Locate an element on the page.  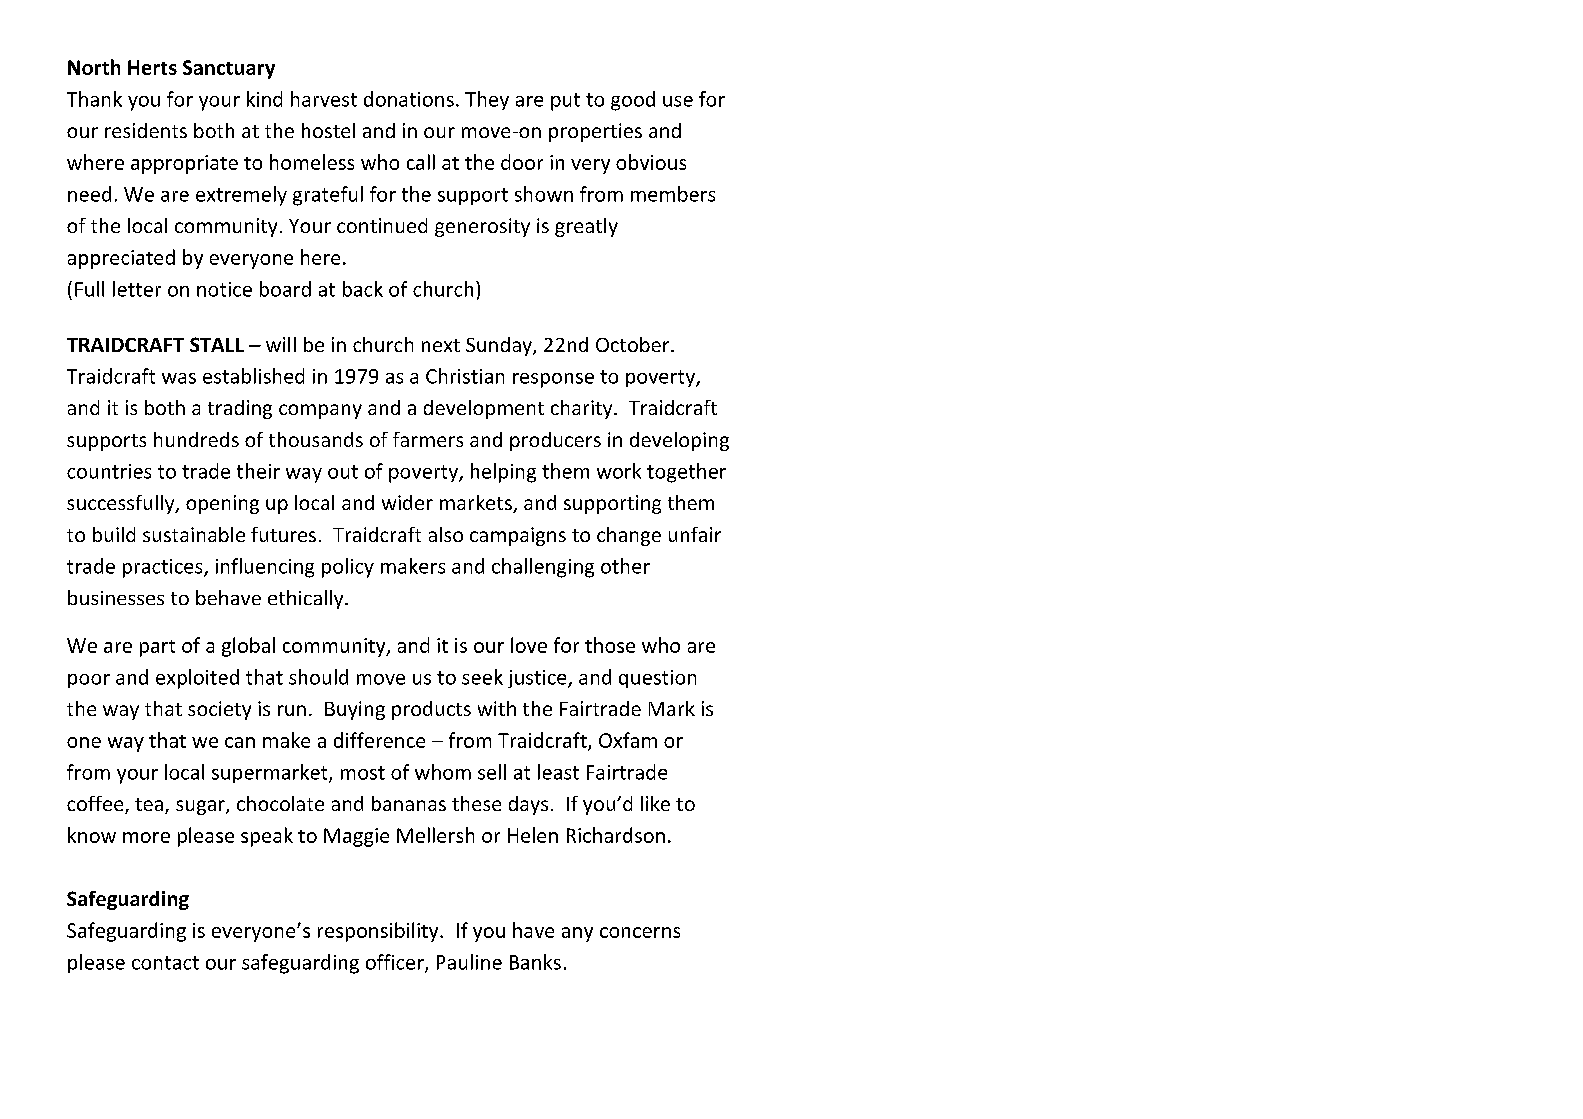
donations is located at coordinates (409, 99).
